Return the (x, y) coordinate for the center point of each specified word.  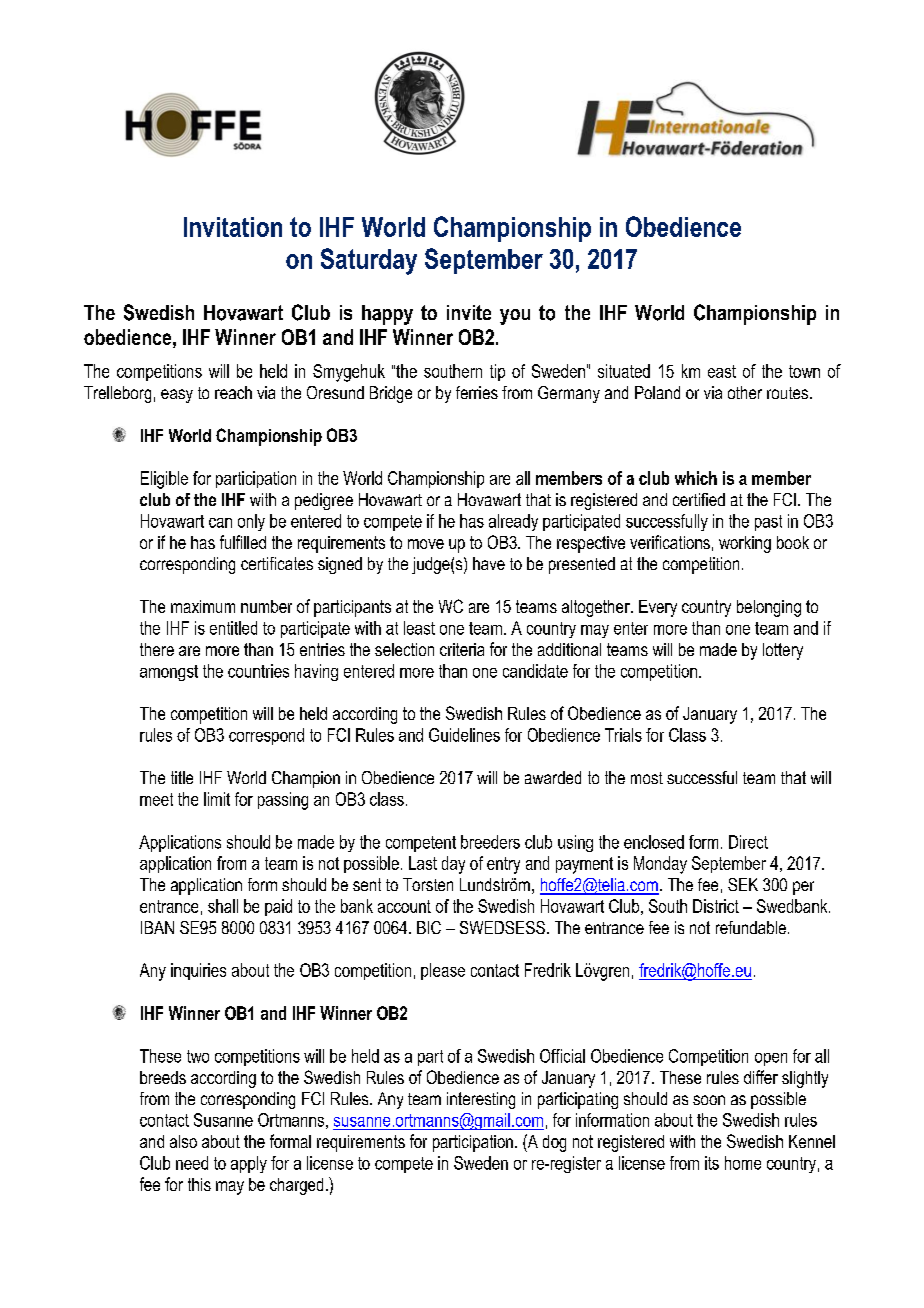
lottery (783, 651)
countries (258, 671)
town (804, 371)
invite (469, 312)
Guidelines (464, 735)
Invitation (233, 227)
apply (249, 1164)
